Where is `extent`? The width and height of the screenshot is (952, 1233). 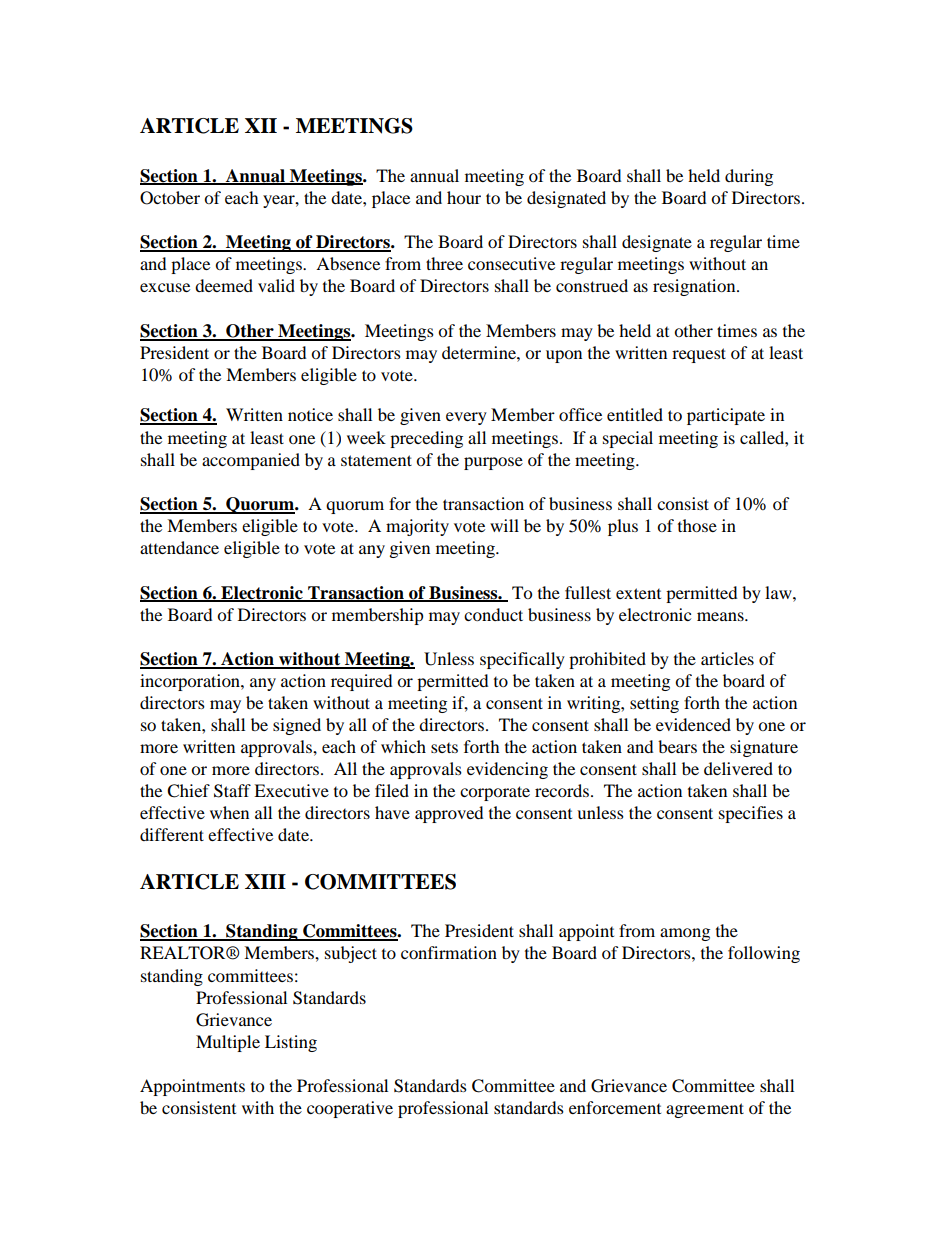
extent is located at coordinates (638, 593).
